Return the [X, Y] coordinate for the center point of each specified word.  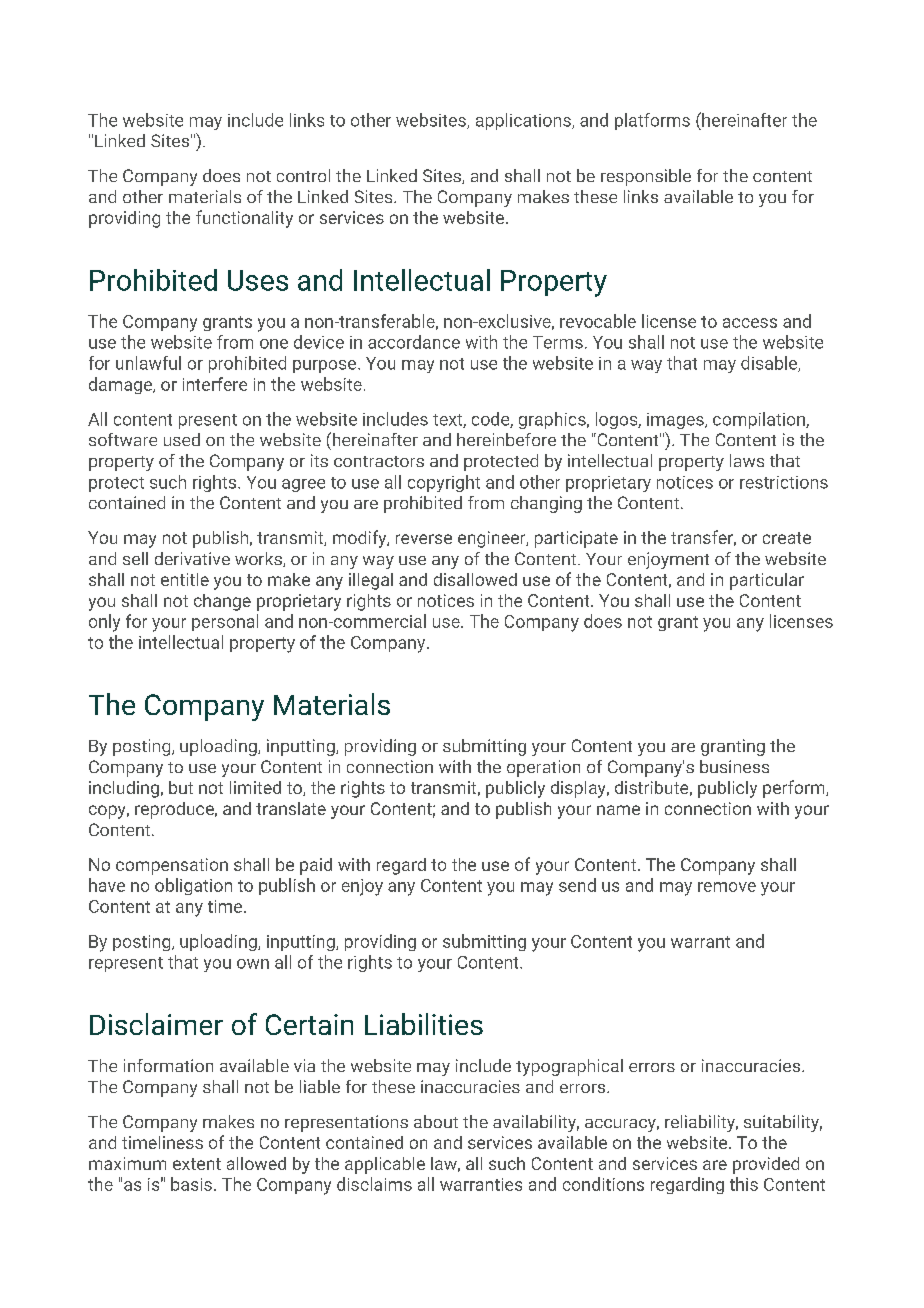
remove [727, 887]
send [577, 885]
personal [225, 622]
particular [767, 581]
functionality [244, 219]
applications [524, 121]
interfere [215, 384]
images [676, 421]
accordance [414, 342]
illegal [371, 581]
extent [197, 1164]
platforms [652, 121]
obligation [193, 886]
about [436, 1121]
